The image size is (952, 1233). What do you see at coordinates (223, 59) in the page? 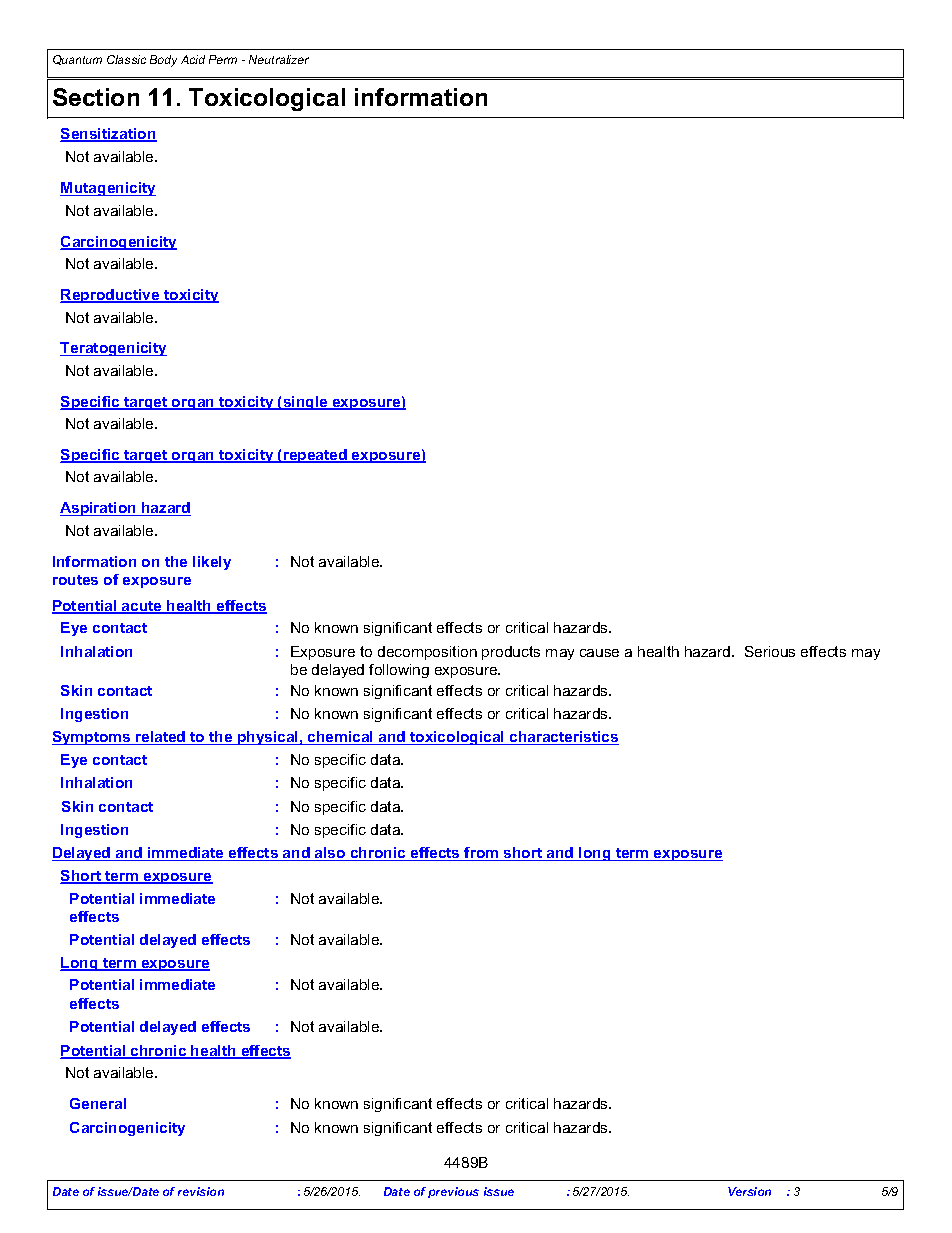
I see `Perm` at bounding box center [223, 59].
